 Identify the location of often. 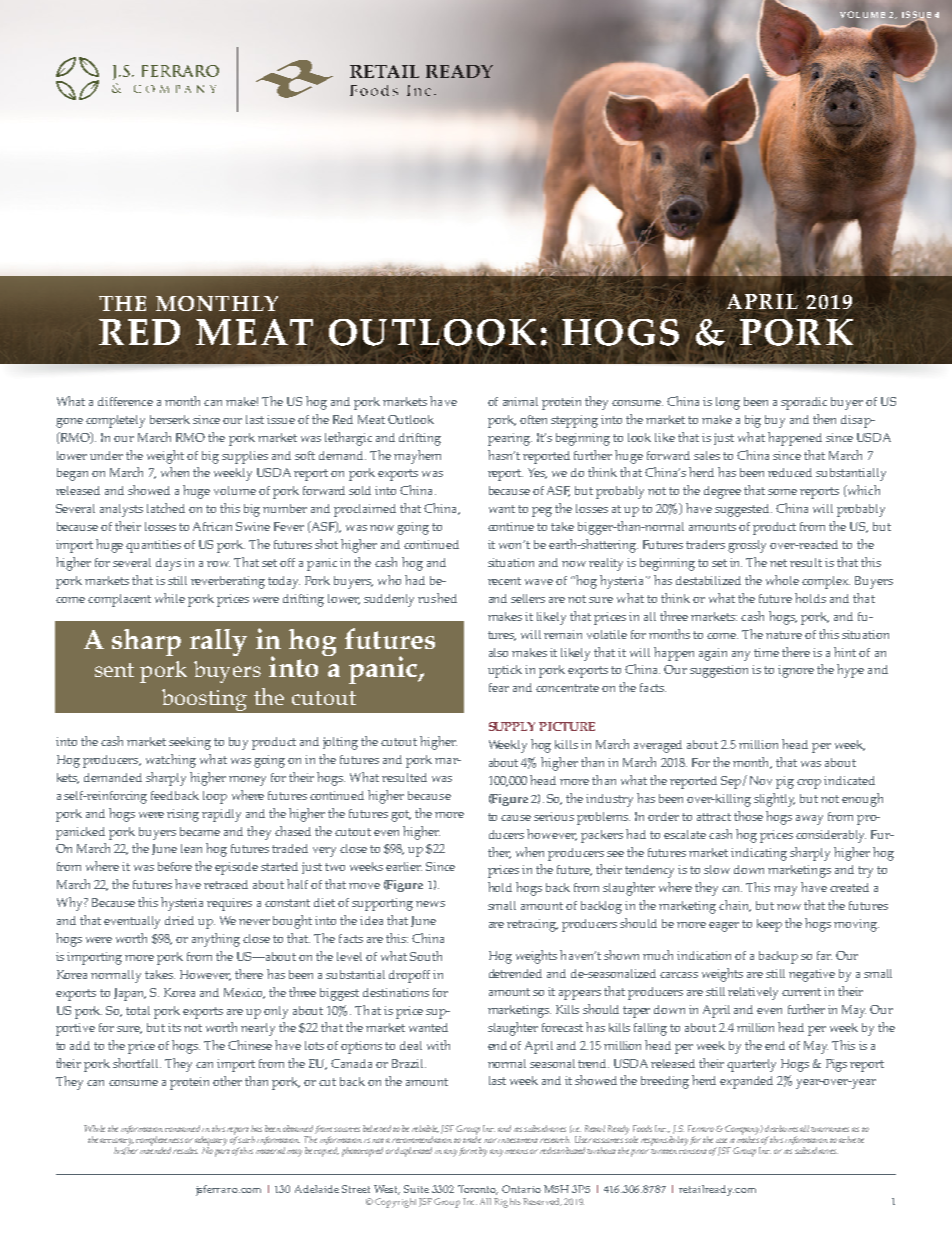
(533, 419).
